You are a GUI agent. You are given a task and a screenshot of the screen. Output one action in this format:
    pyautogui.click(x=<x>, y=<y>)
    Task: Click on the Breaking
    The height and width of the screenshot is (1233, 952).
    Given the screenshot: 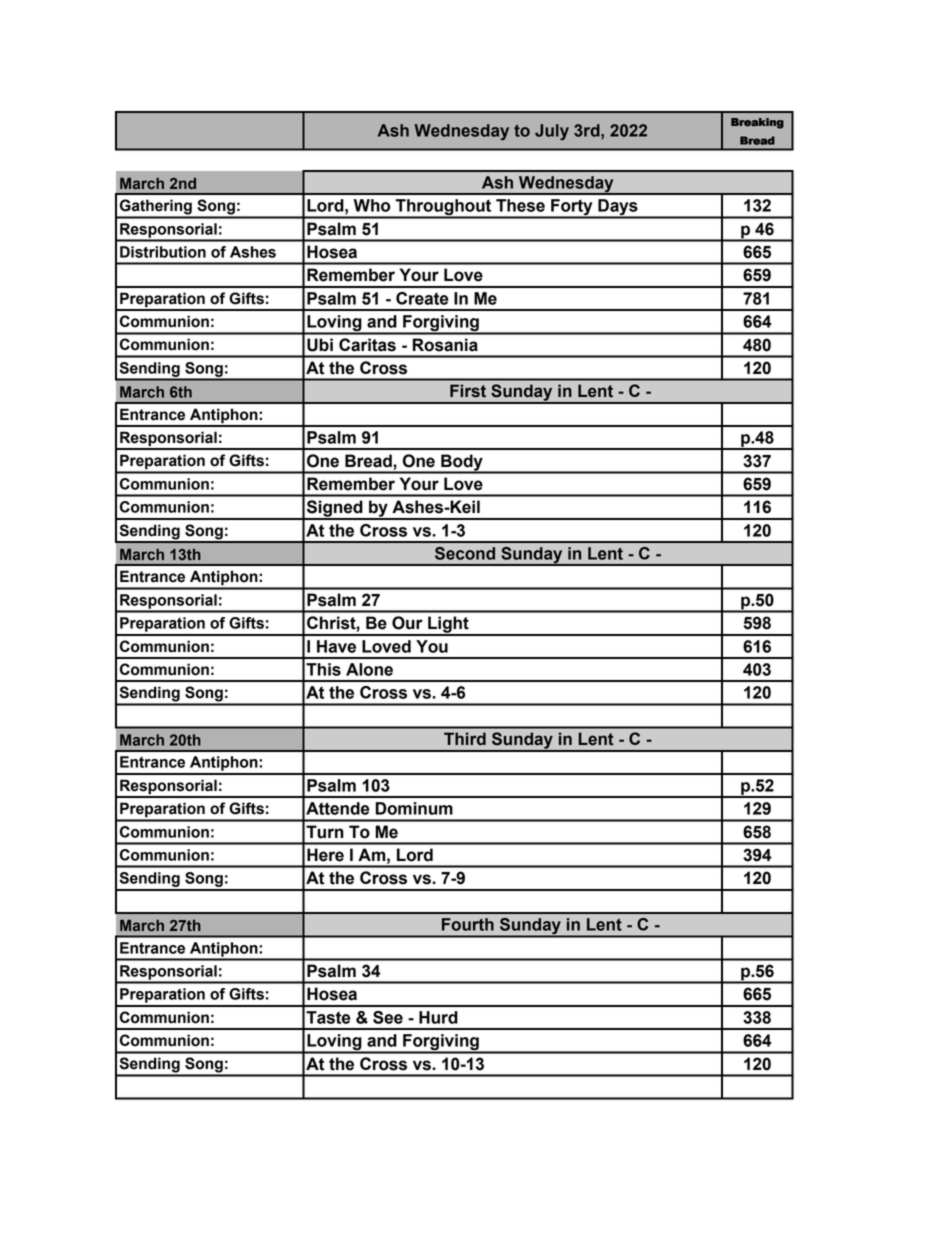 What is the action you would take?
    pyautogui.click(x=757, y=123)
